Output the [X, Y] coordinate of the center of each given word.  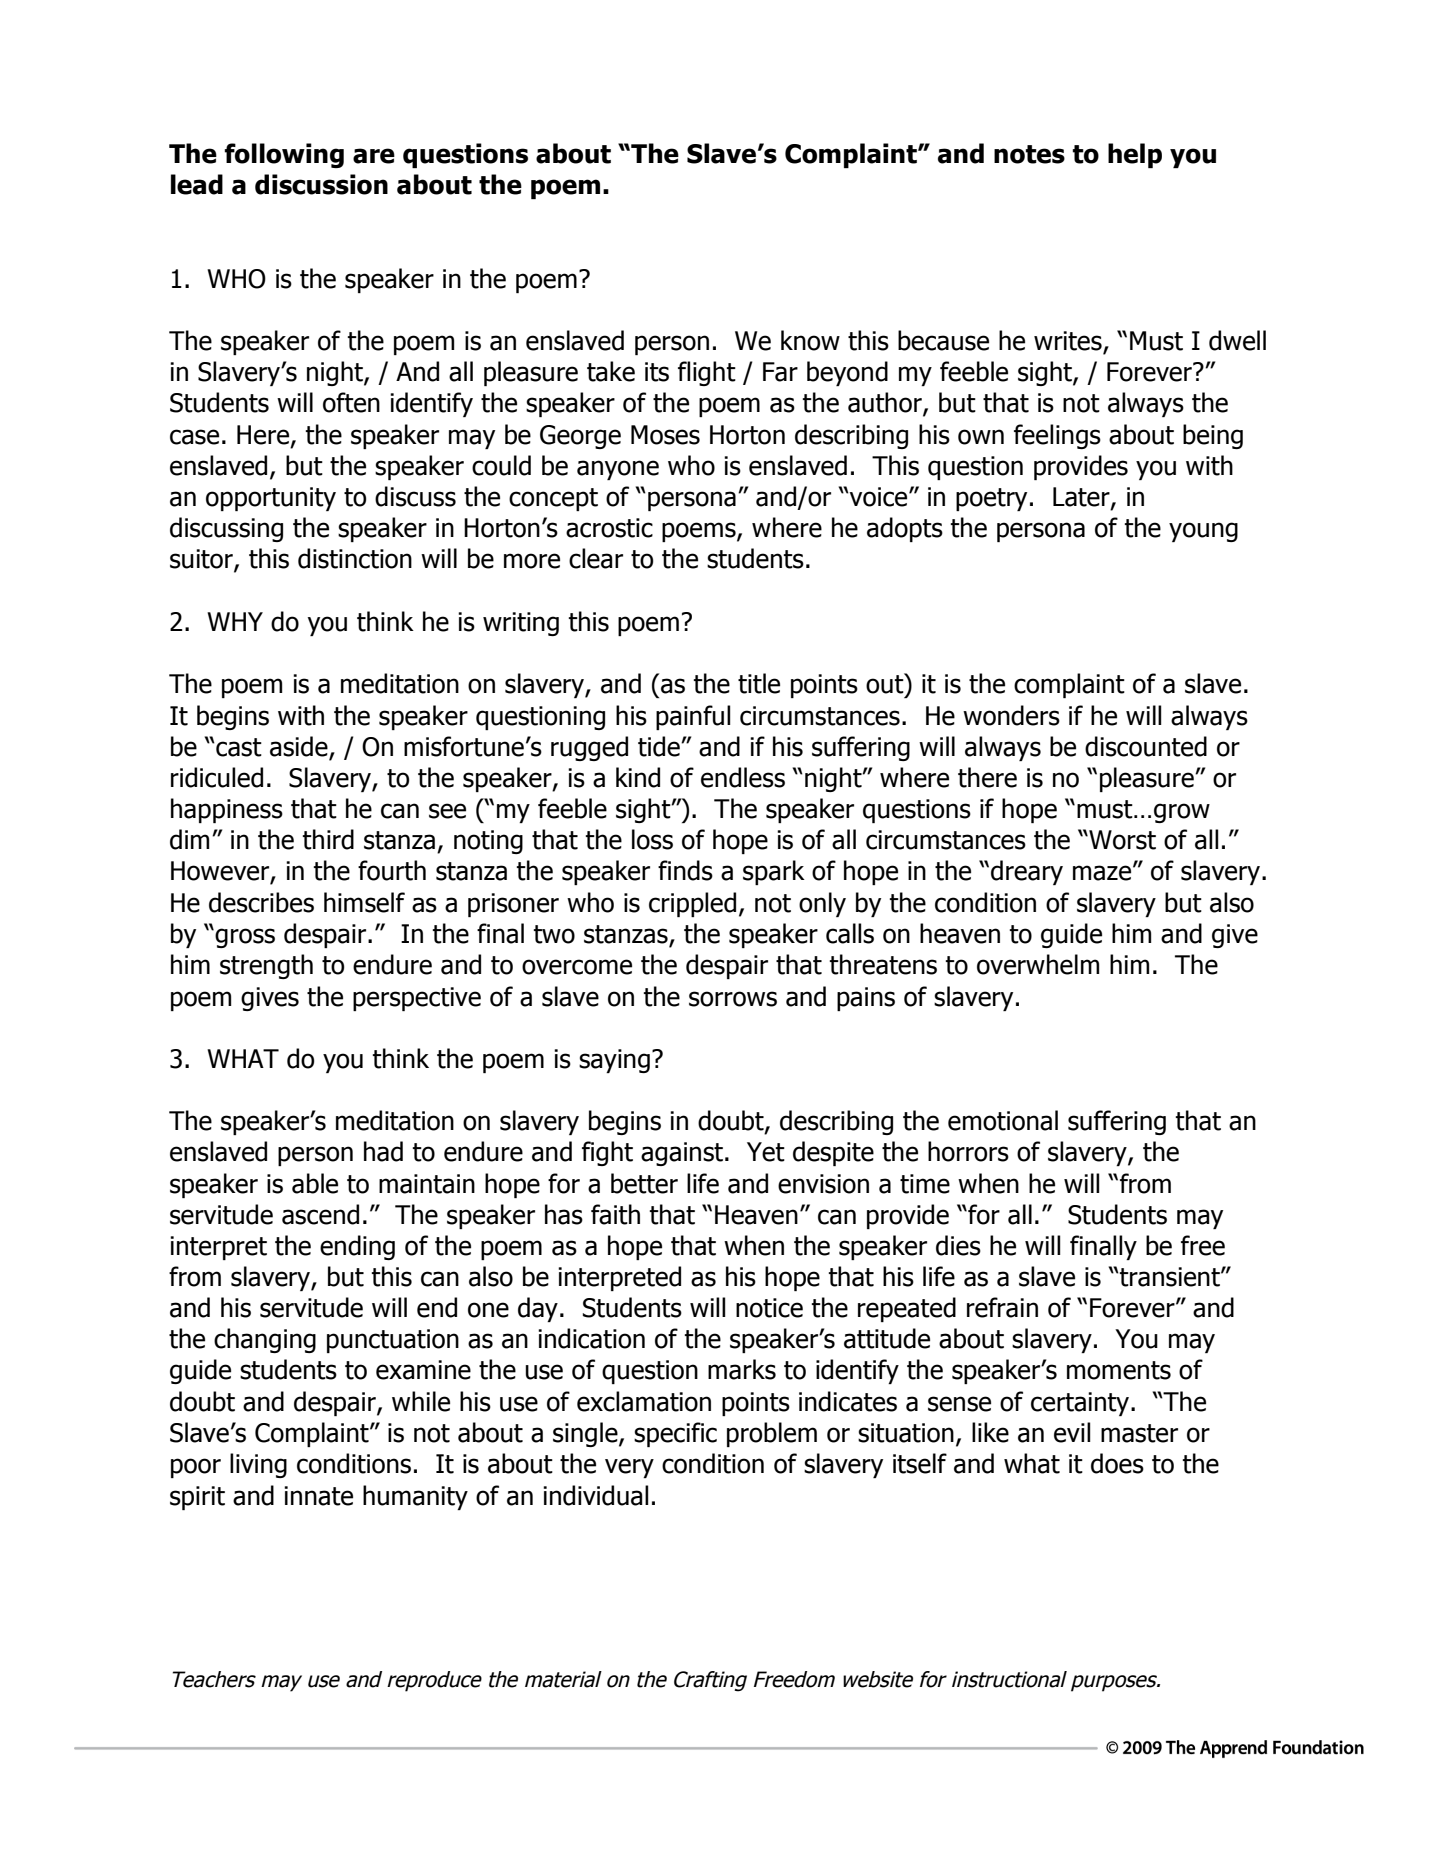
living [258, 1465]
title [759, 683]
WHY [235, 621]
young [1203, 532]
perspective [417, 999]
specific [675, 1434]
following [284, 155]
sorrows [733, 999]
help [1135, 155]
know [810, 340]
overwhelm [1038, 964]
